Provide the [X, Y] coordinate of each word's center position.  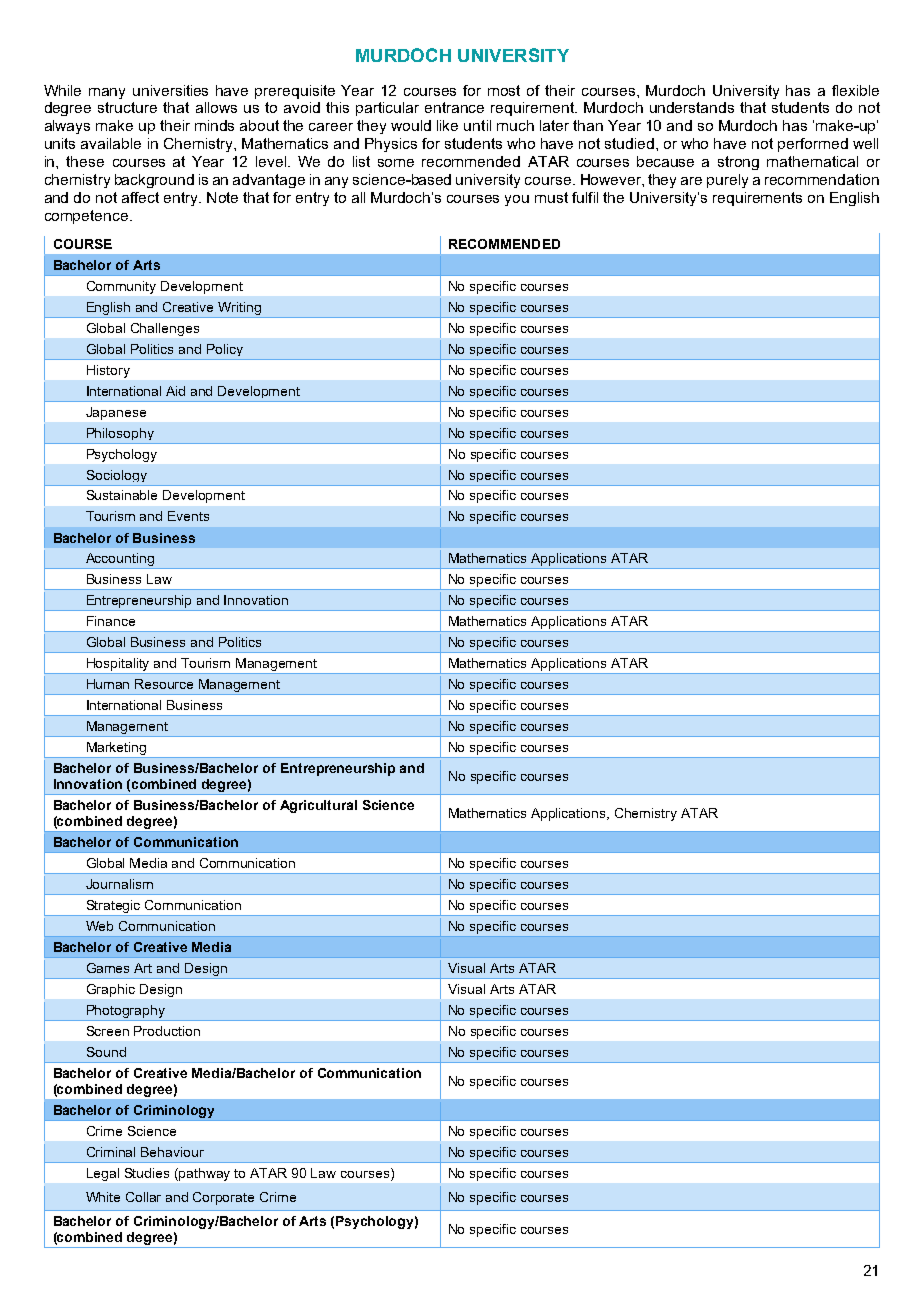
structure [127, 107]
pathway [204, 1174]
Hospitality [119, 666]
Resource [164, 684]
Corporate [223, 1198]
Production [167, 1031]
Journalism [119, 884]
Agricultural [318, 806]
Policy [225, 350]
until [477, 125]
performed [813, 145]
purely [727, 181]
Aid [175, 391]
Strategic [114, 908]
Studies [147, 1173]
